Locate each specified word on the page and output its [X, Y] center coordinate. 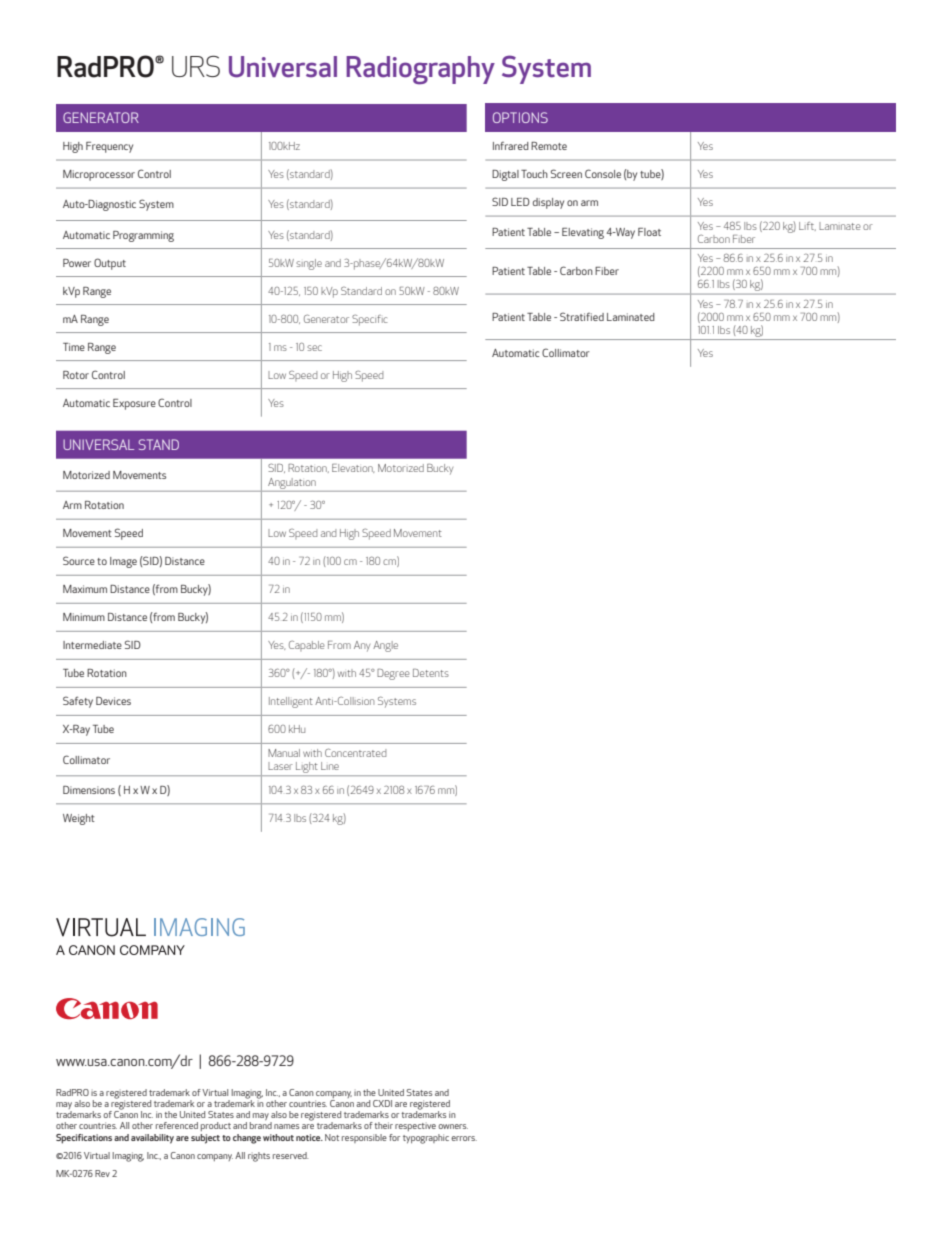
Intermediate [92, 645]
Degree [393, 674]
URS [196, 66]
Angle [385, 646]
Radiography [420, 70]
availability [152, 1139]
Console [603, 173]
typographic [426, 1139]
